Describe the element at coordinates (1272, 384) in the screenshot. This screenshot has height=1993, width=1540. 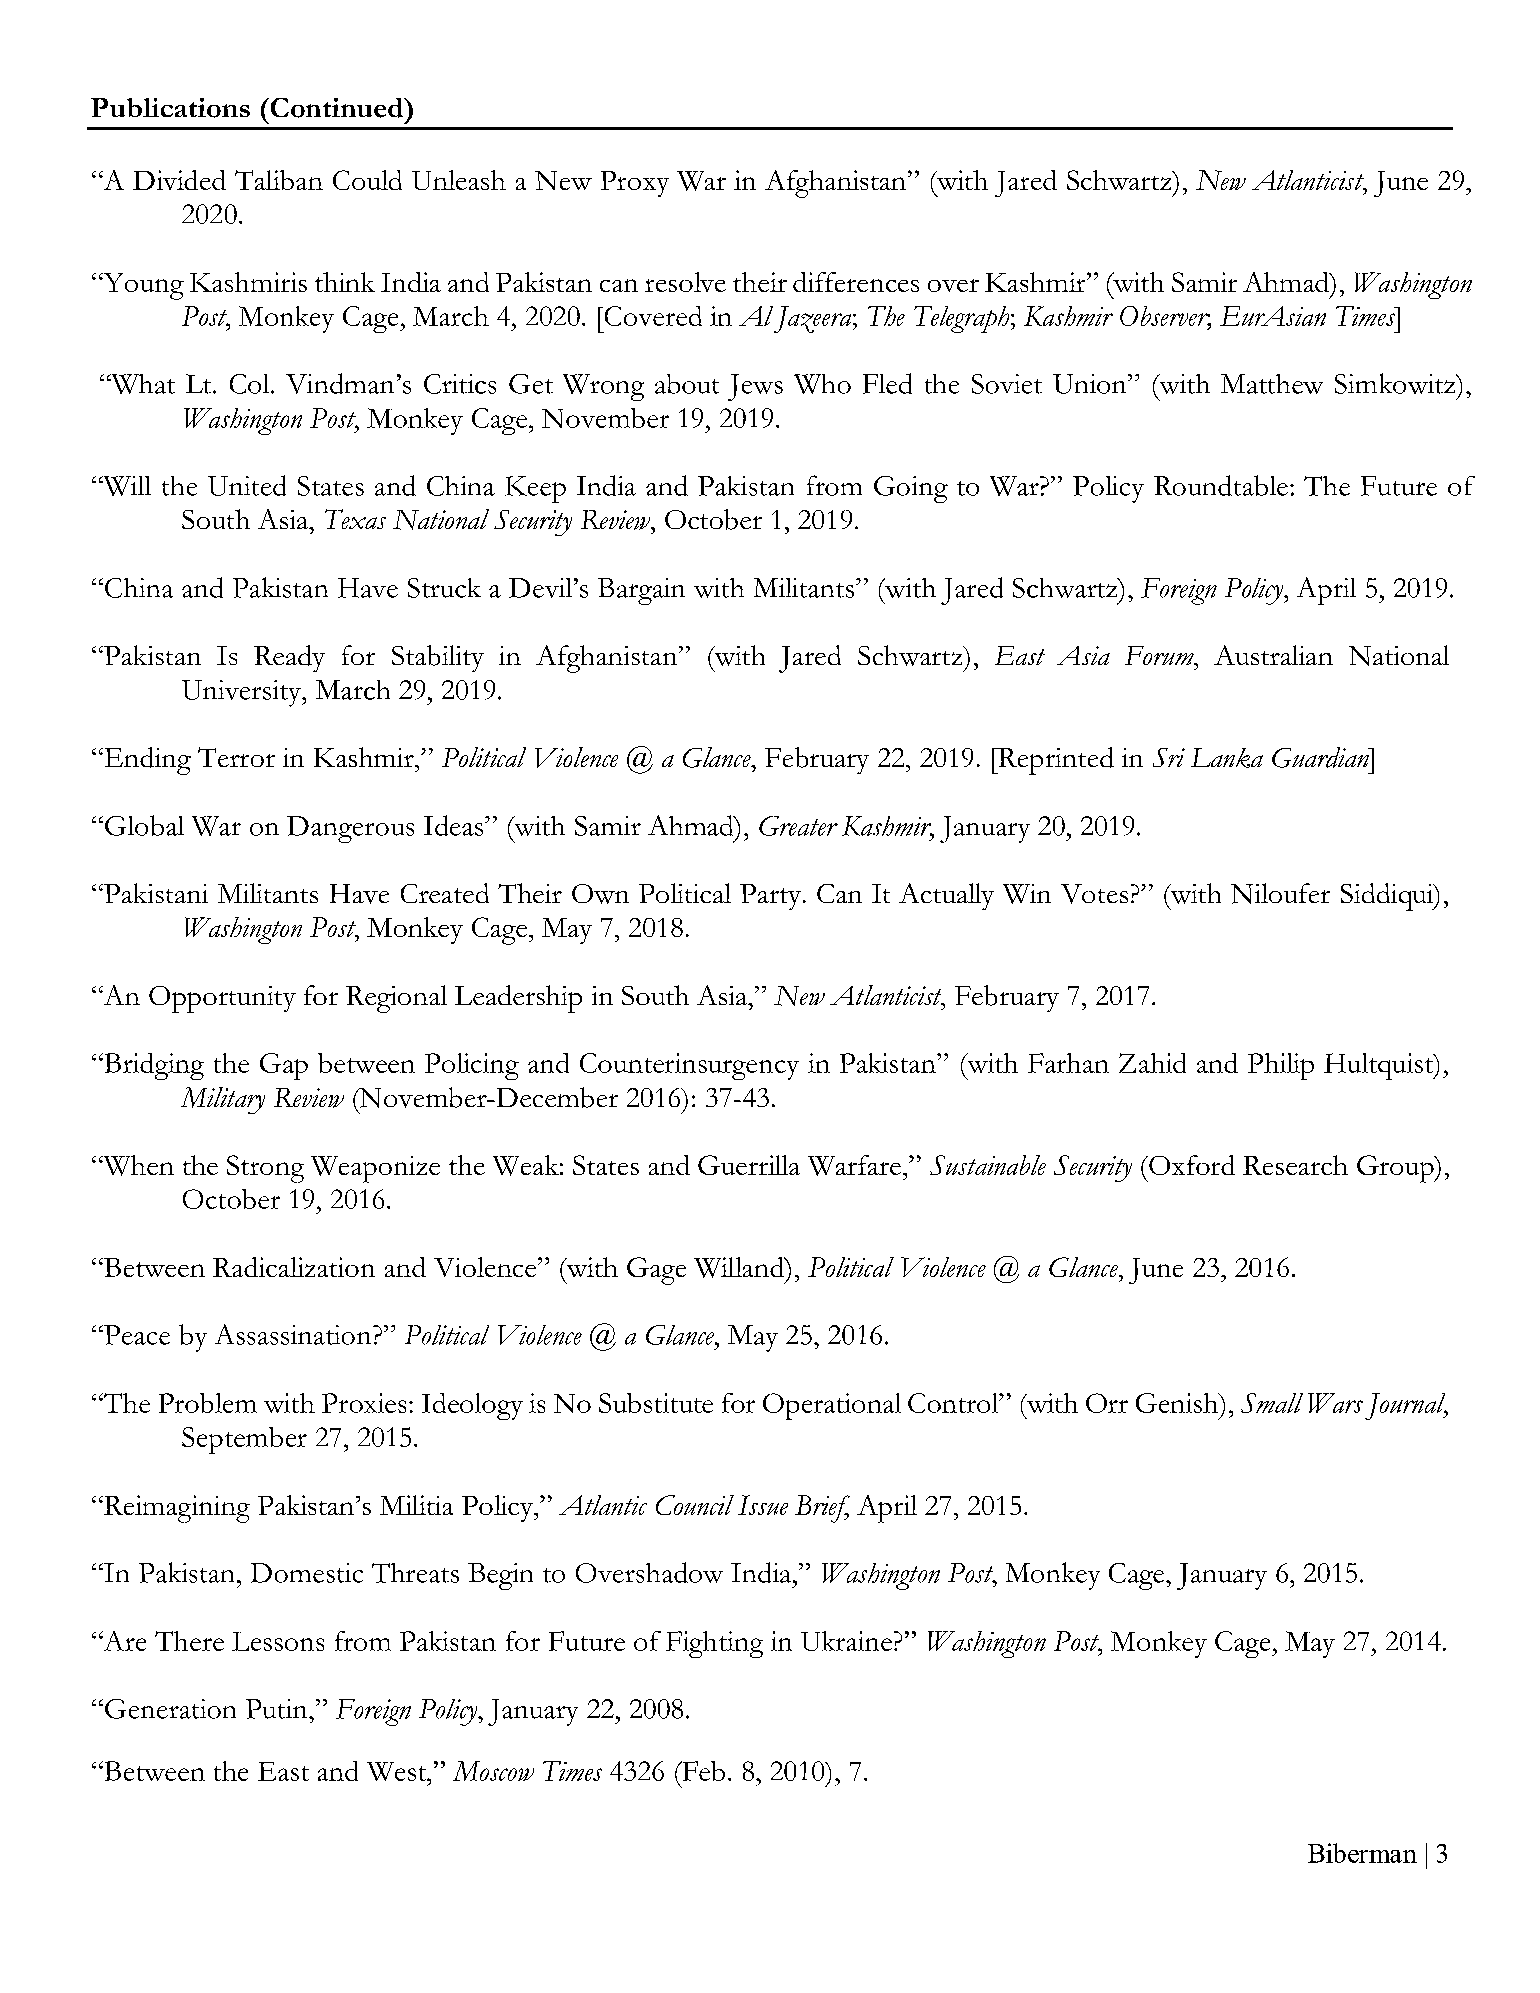
I see `Matthew` at that location.
